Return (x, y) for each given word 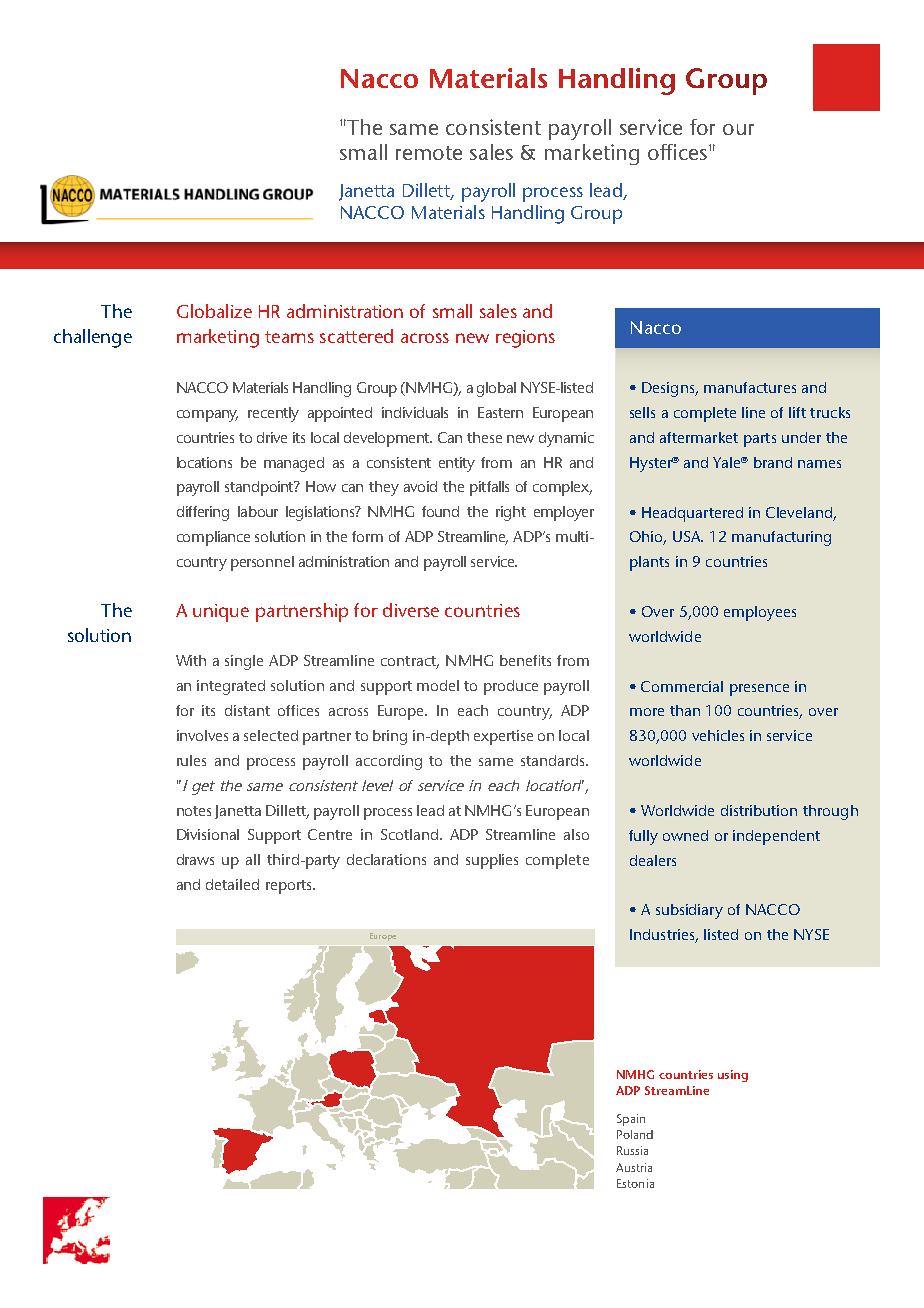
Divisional (208, 834)
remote (429, 153)
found (440, 511)
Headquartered (692, 514)
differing (203, 513)
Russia (632, 1150)
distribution (759, 810)
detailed (232, 884)
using (733, 1076)
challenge (93, 338)
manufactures (750, 387)
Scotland (409, 834)
